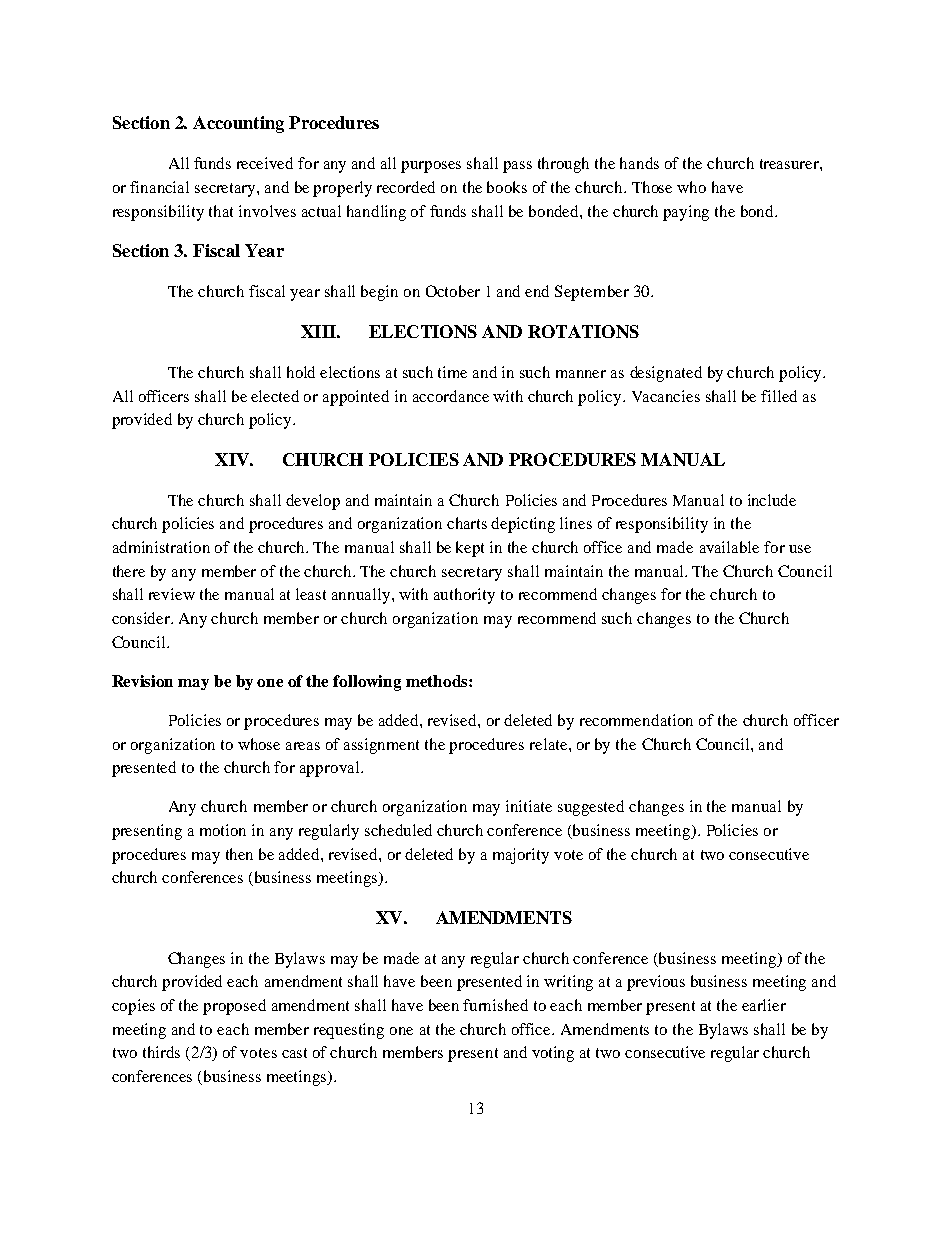 Image resolution: width=952 pixels, height=1233 pixels. I want to click on hands, so click(639, 163).
